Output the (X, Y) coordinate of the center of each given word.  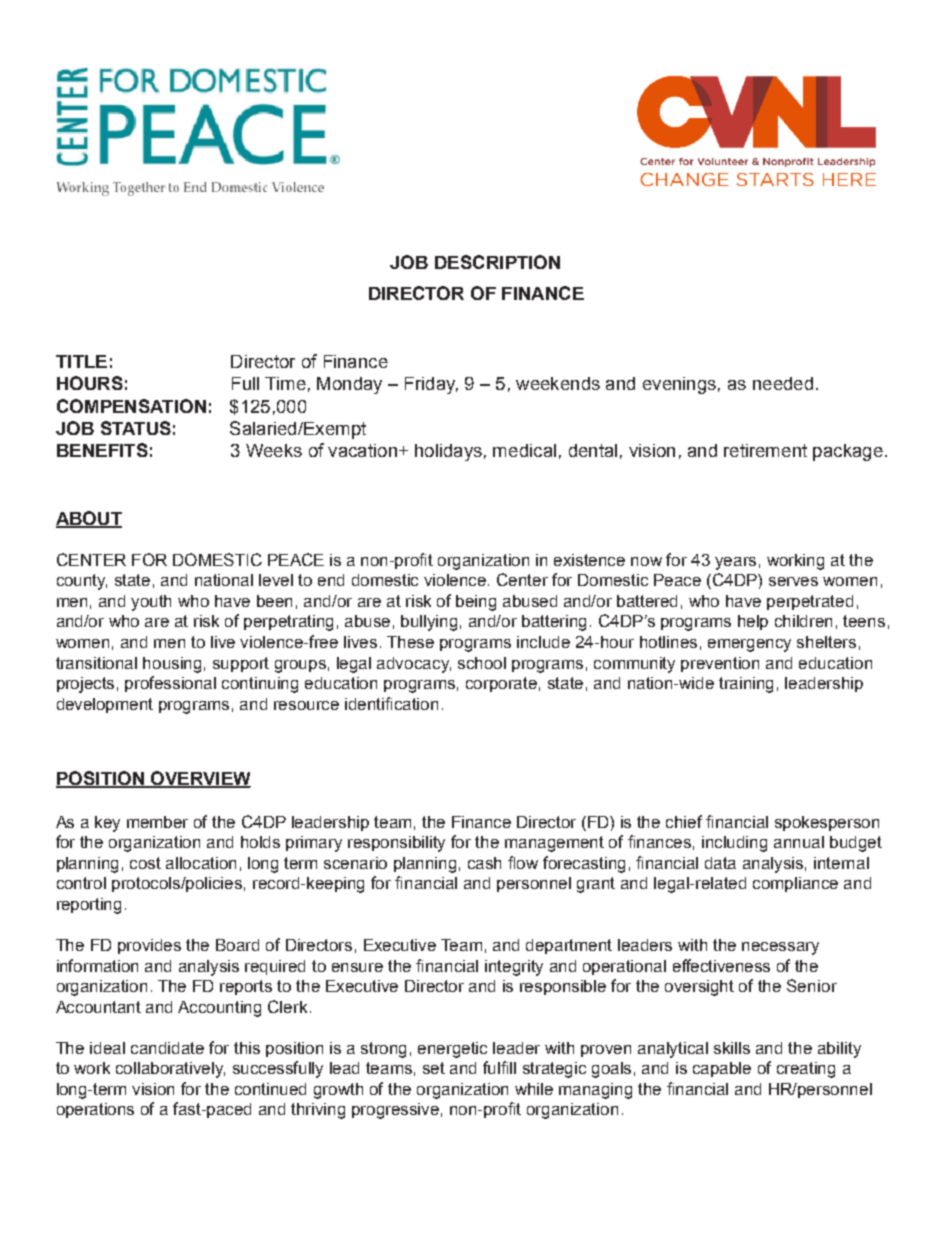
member (157, 822)
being (476, 603)
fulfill (499, 1067)
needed (783, 383)
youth (151, 603)
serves (793, 581)
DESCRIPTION (497, 262)
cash (484, 863)
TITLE (81, 361)
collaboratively (170, 1070)
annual (799, 842)
